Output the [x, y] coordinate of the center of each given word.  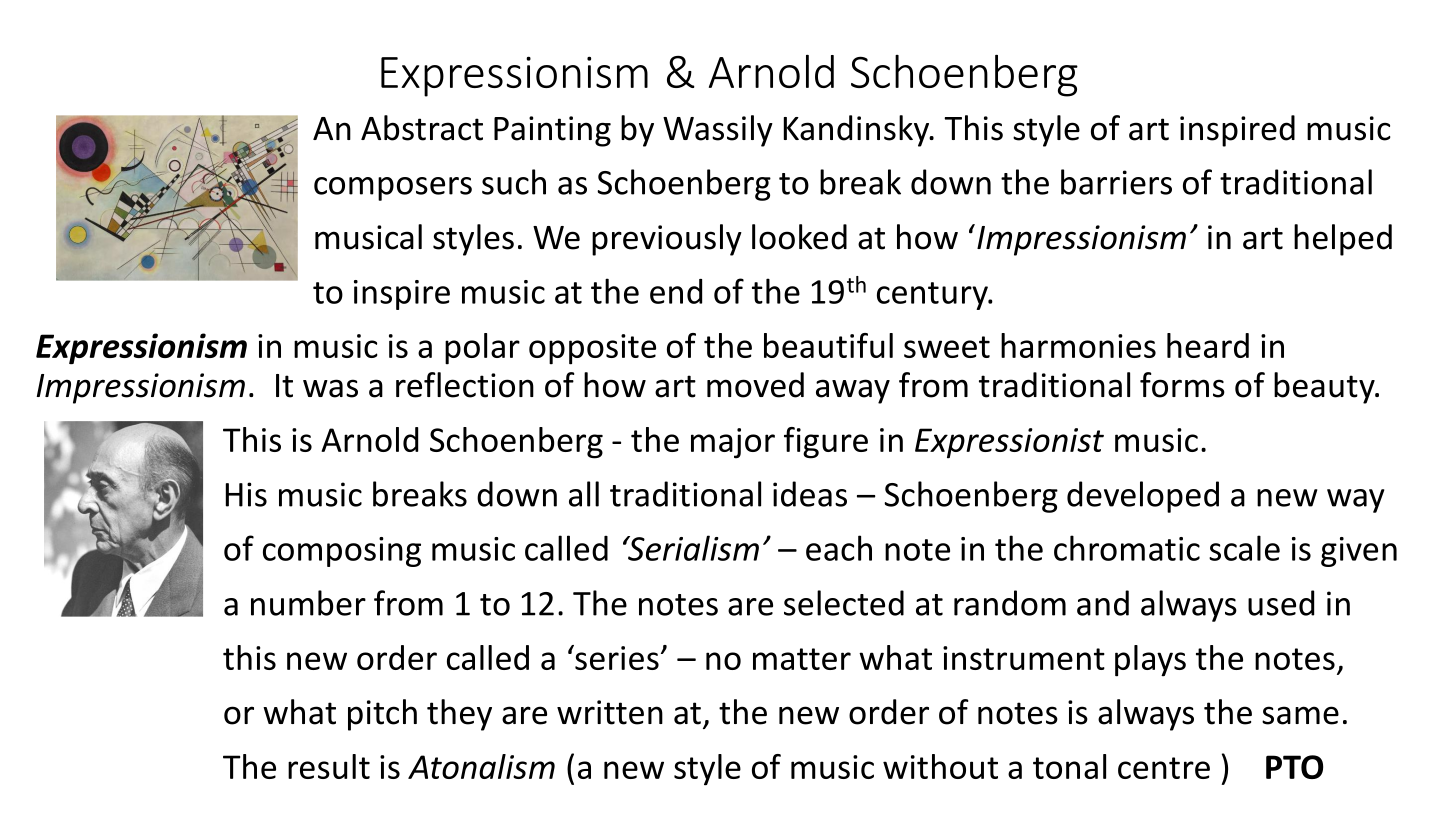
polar [482, 349]
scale [1244, 548]
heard [1208, 345]
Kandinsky [858, 131]
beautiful [828, 345]
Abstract [422, 128]
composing [342, 552]
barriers [1116, 182]
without [940, 766]
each [839, 548]
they [459, 715]
